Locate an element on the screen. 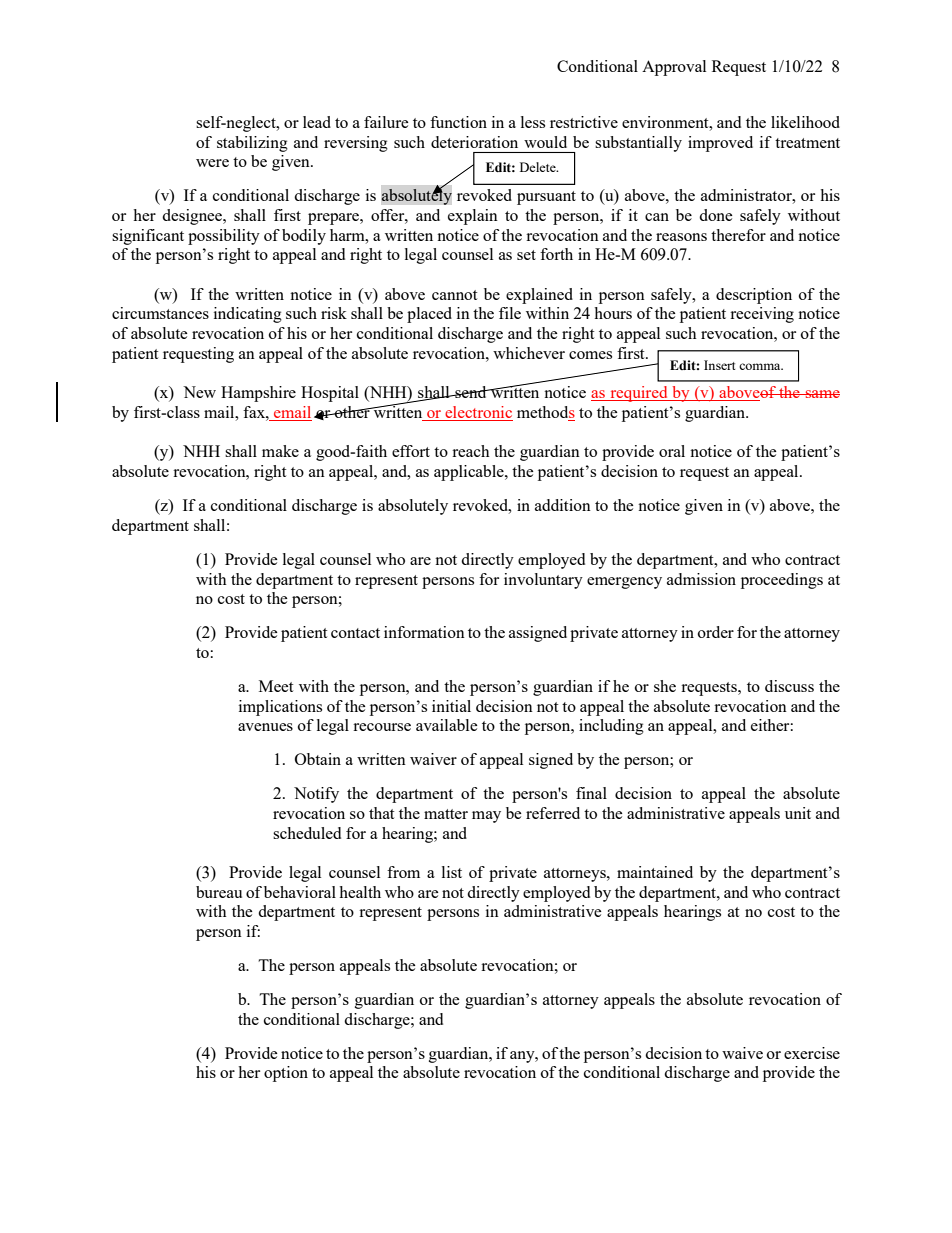 Image resolution: width=952 pixels, height=1233 pixels. involuntary is located at coordinates (543, 581).
